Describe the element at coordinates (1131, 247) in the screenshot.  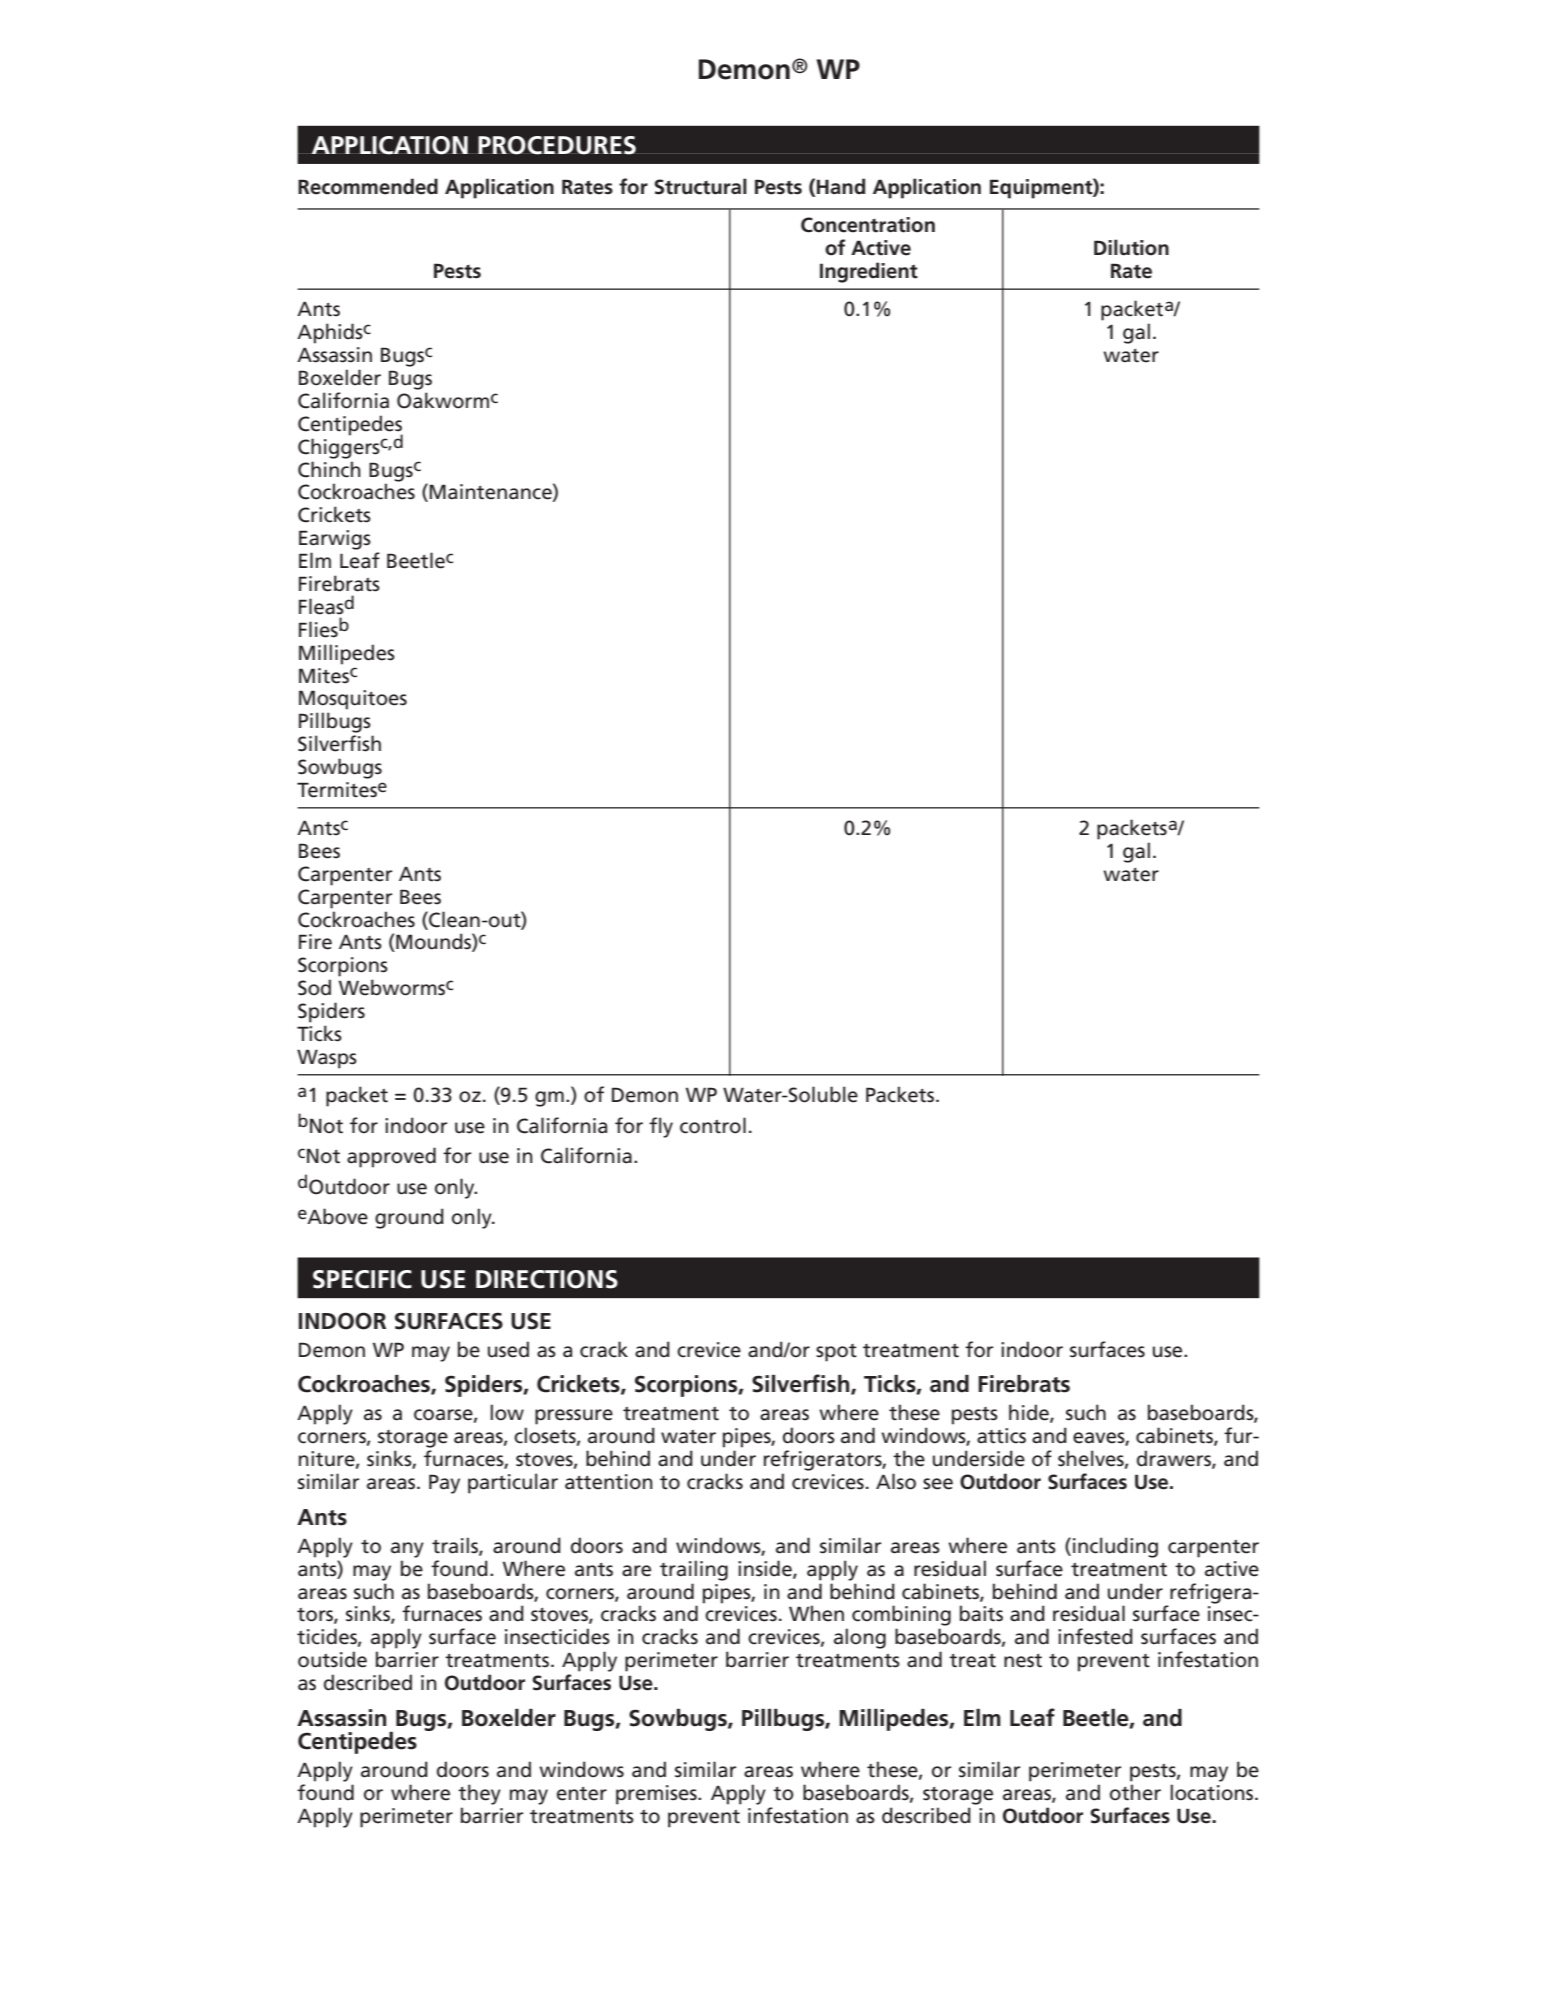
I see `Dilution` at that location.
